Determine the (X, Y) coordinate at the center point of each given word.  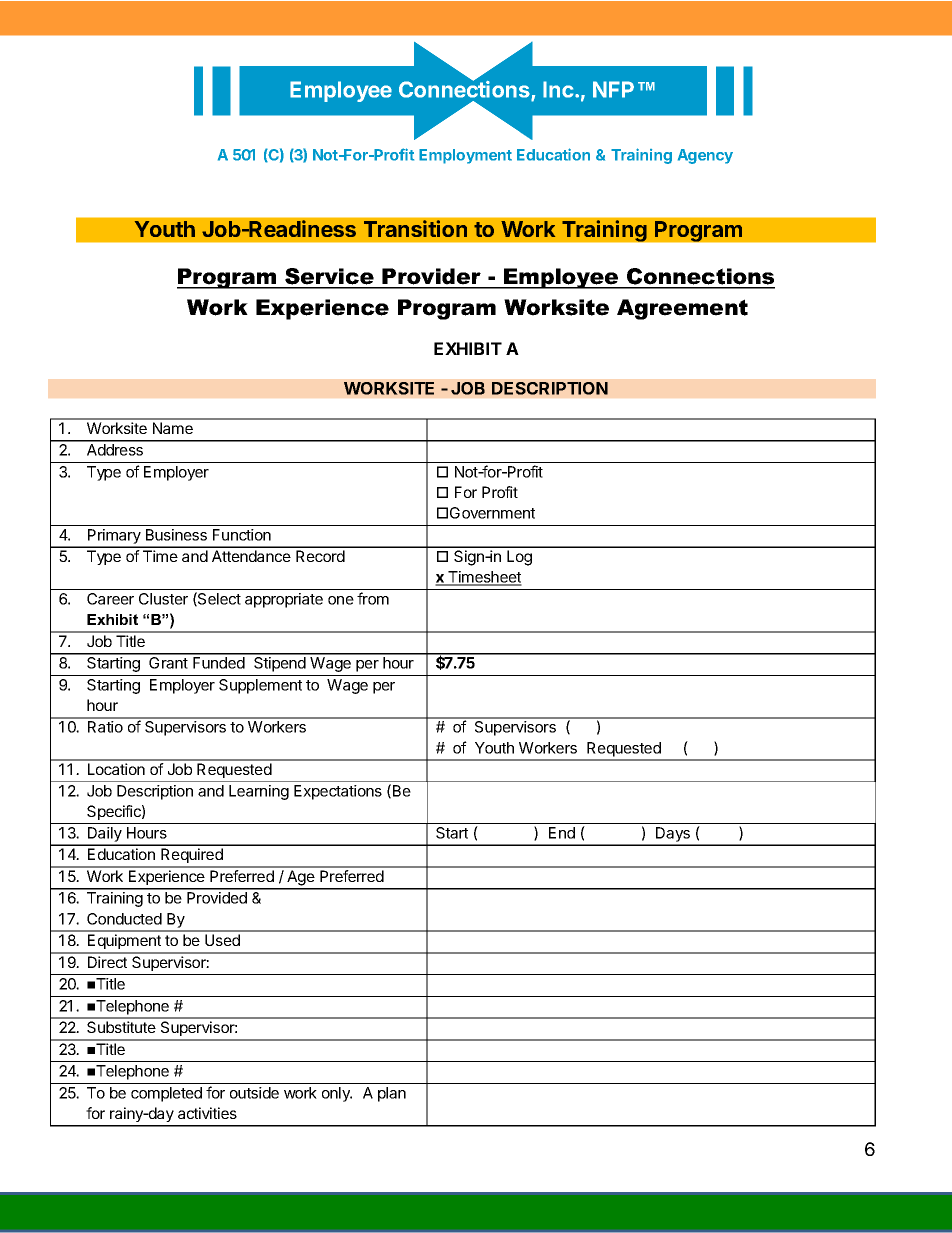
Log (519, 558)
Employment (465, 156)
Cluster (163, 599)
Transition (415, 228)
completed (166, 1094)
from (373, 598)
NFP (613, 89)
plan (392, 1094)
